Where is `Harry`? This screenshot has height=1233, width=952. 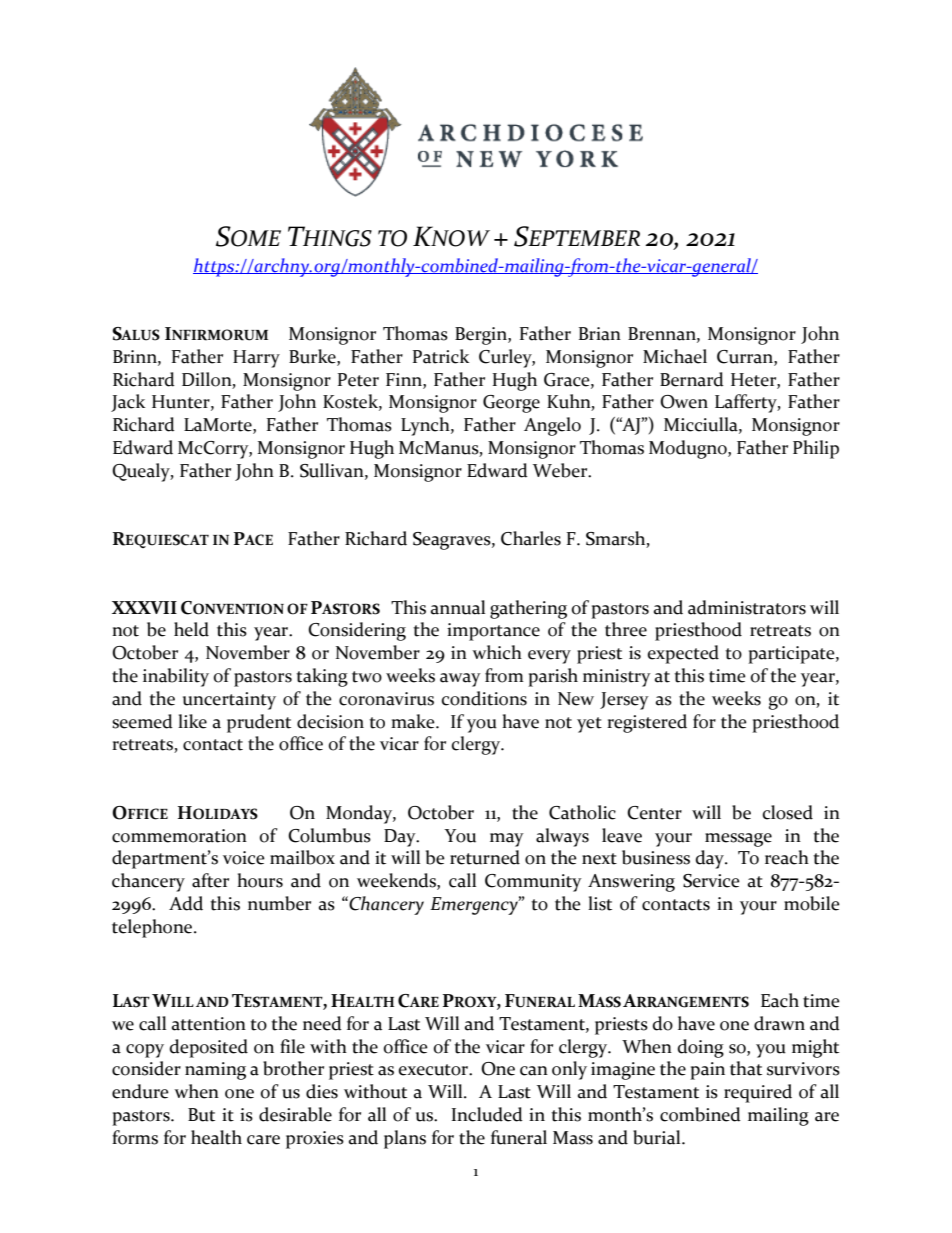
Harry is located at coordinates (256, 359).
